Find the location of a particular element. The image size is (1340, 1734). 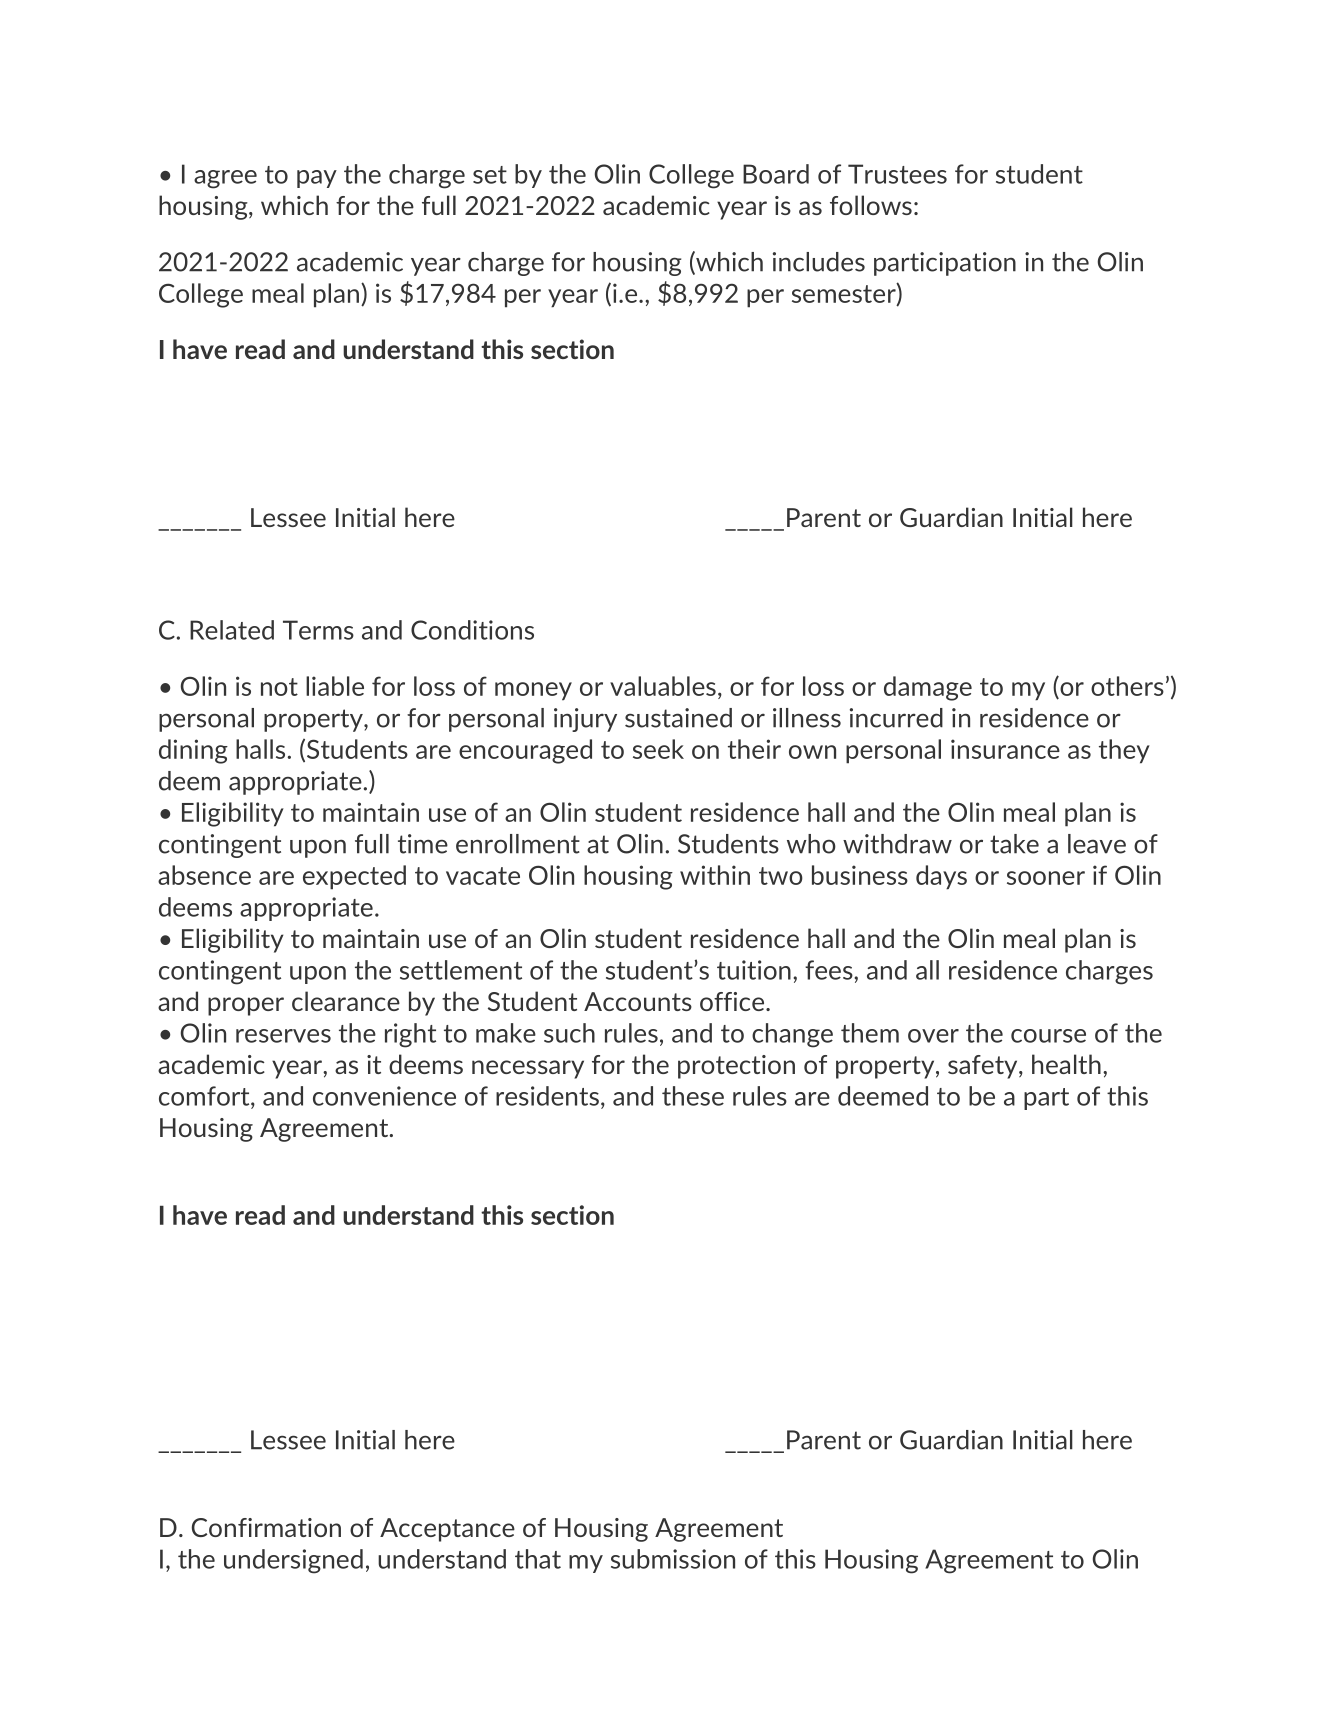

expected is located at coordinates (354, 877).
